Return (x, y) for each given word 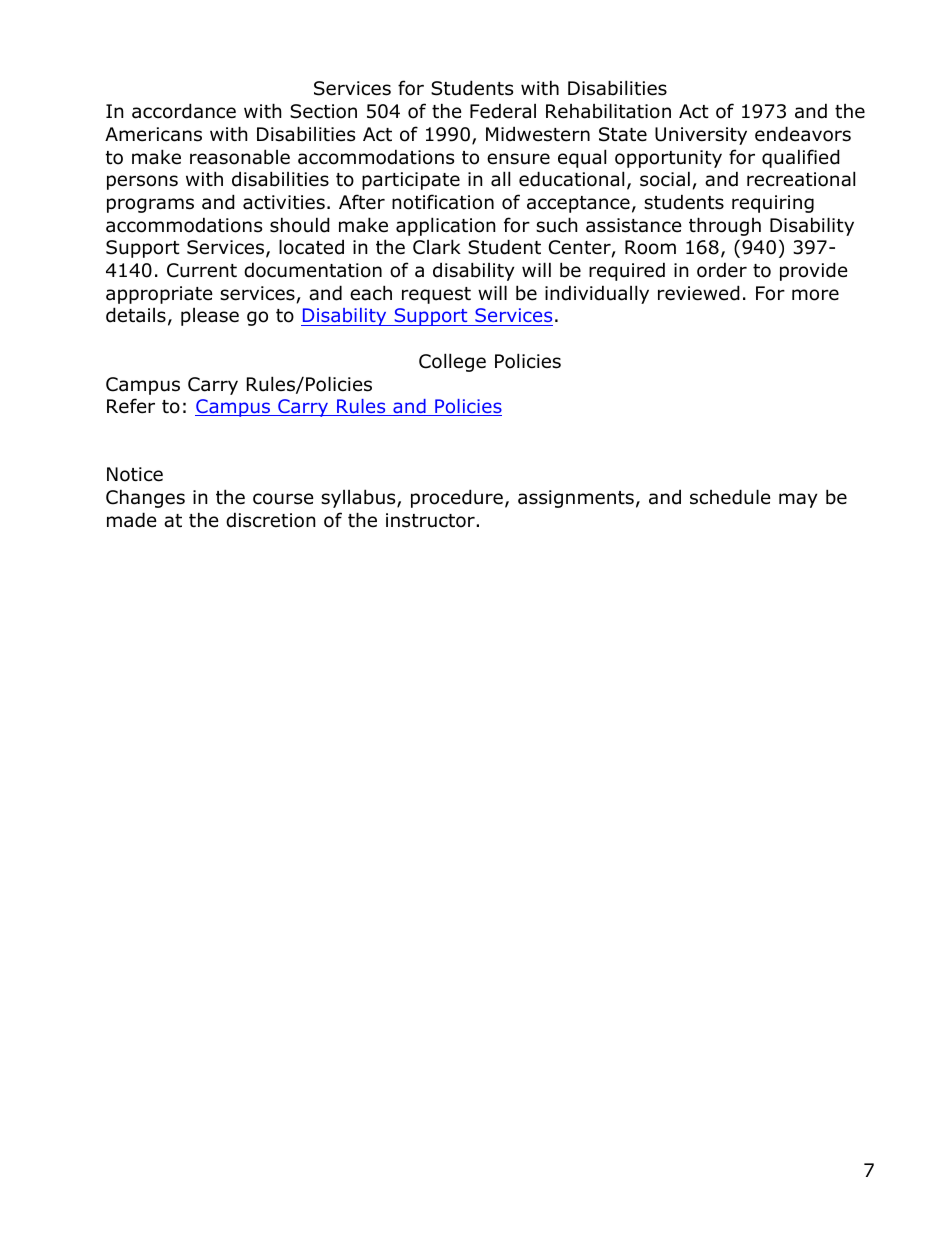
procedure (457, 498)
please (210, 317)
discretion (270, 520)
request (436, 295)
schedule (730, 497)
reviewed (699, 293)
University (701, 136)
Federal (503, 111)
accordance (184, 111)
